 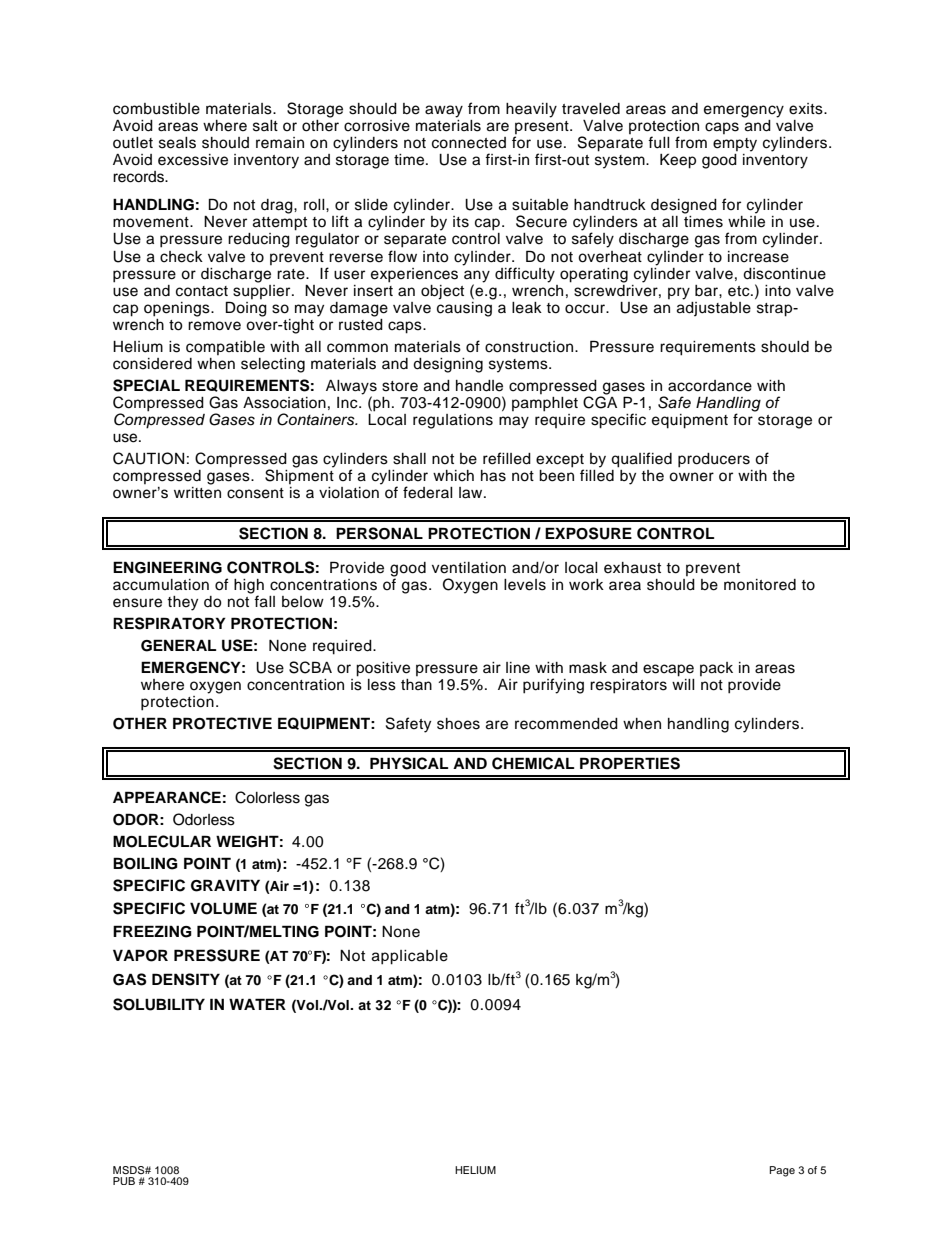 What do you see at coordinates (518, 668) in the document?
I see `line` at bounding box center [518, 668].
